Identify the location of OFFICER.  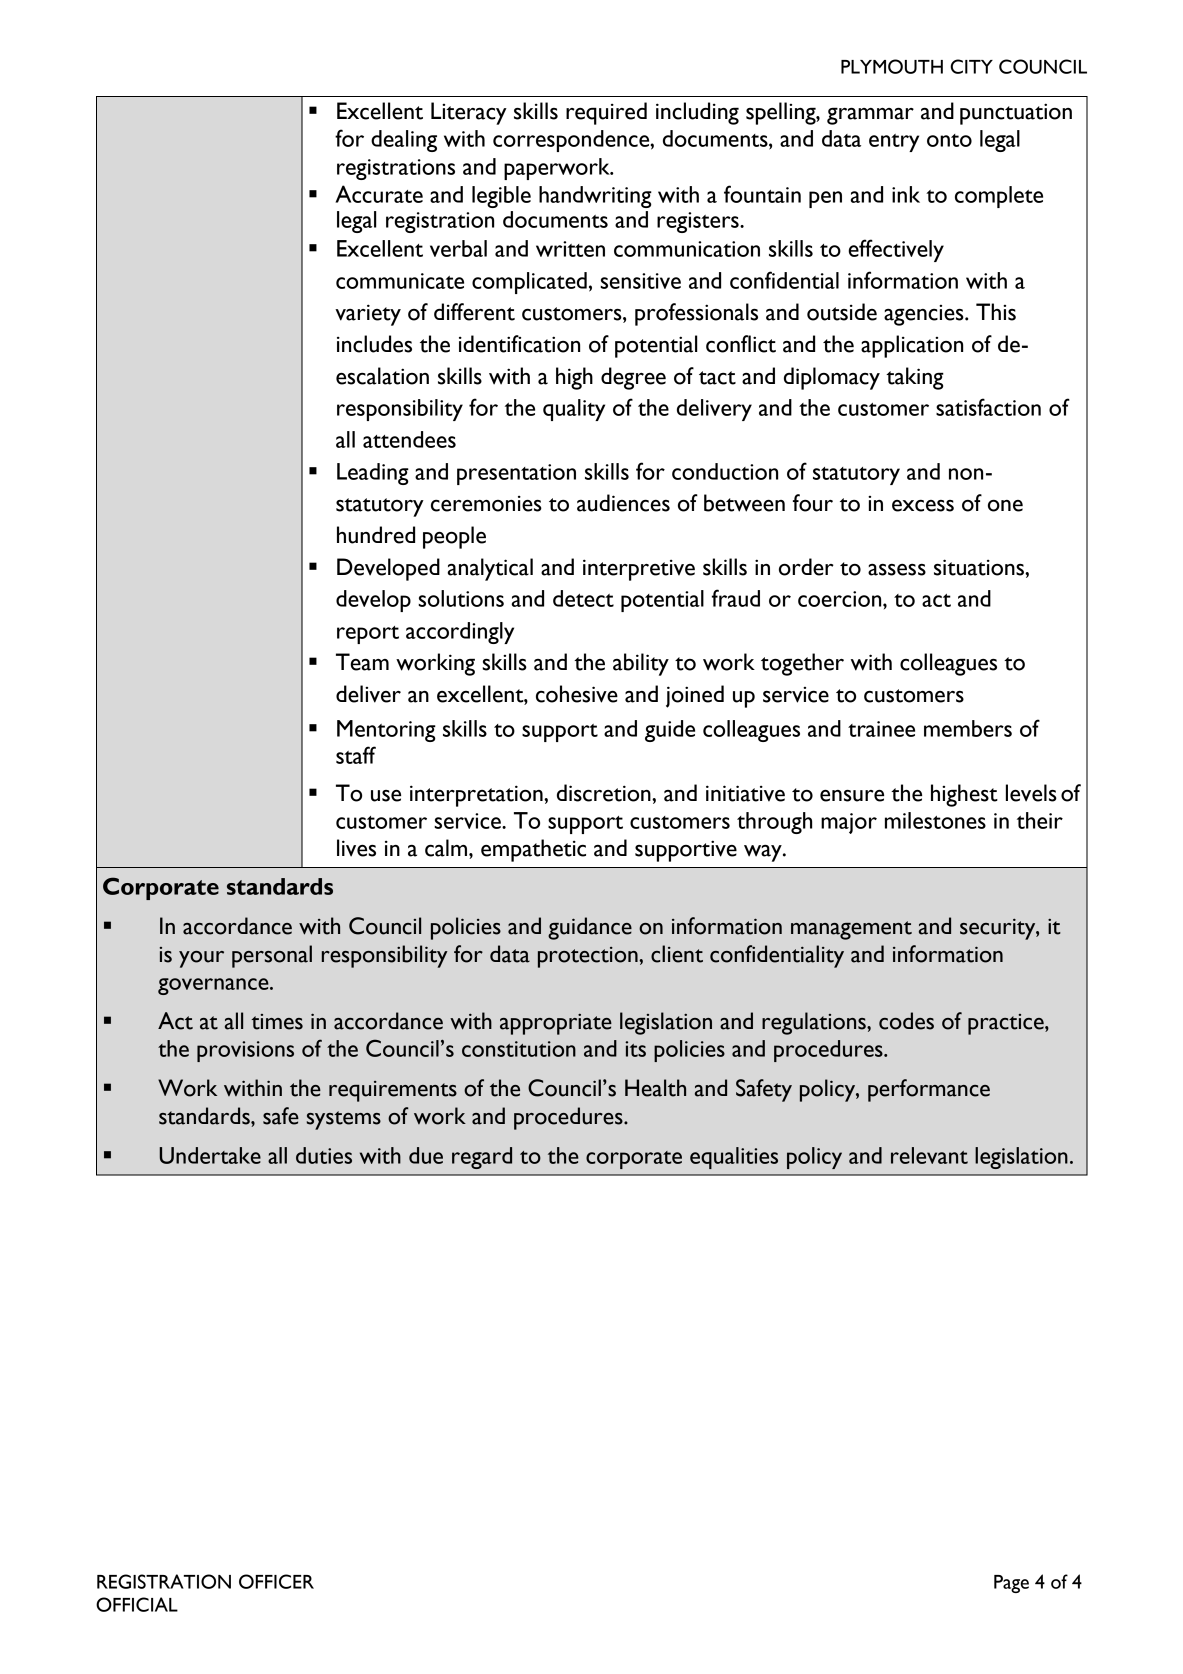
(276, 1581).
